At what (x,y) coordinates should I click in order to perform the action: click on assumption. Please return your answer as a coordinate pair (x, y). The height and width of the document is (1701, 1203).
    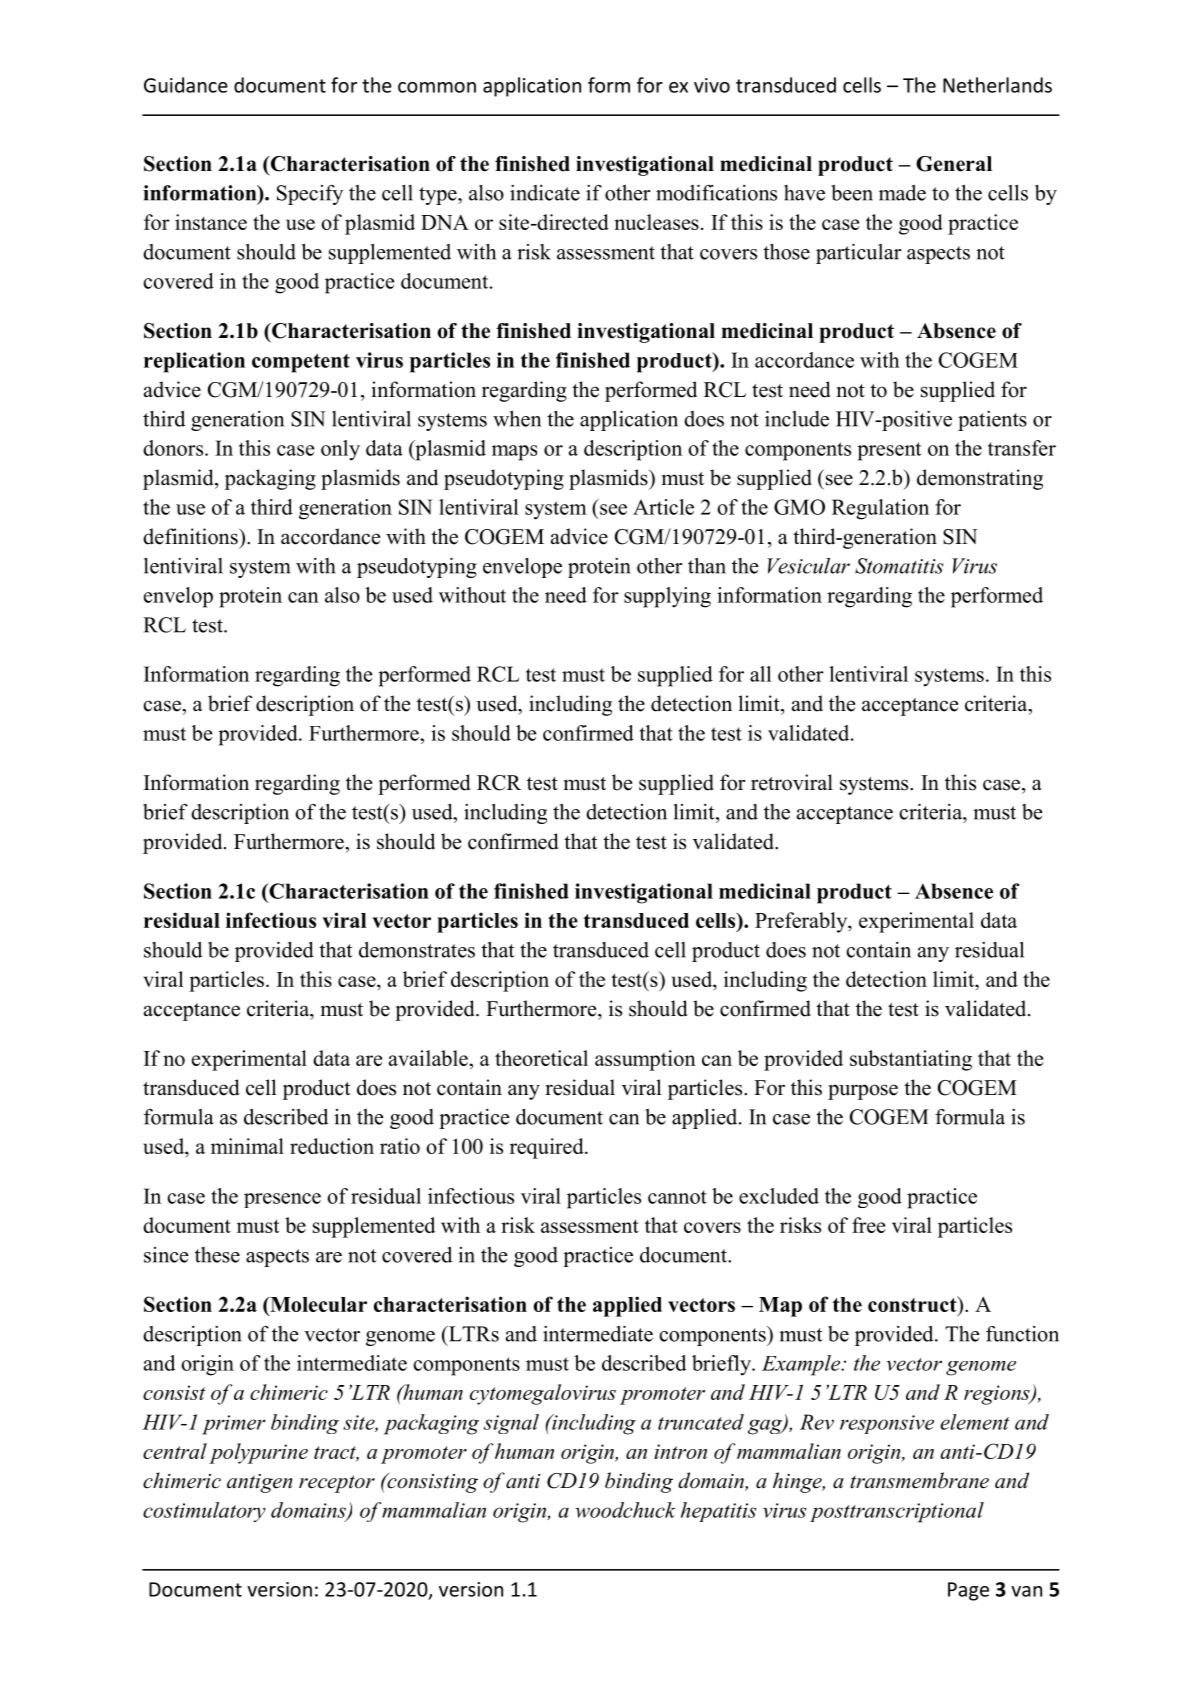
    Looking at the image, I should click on (645, 1060).
